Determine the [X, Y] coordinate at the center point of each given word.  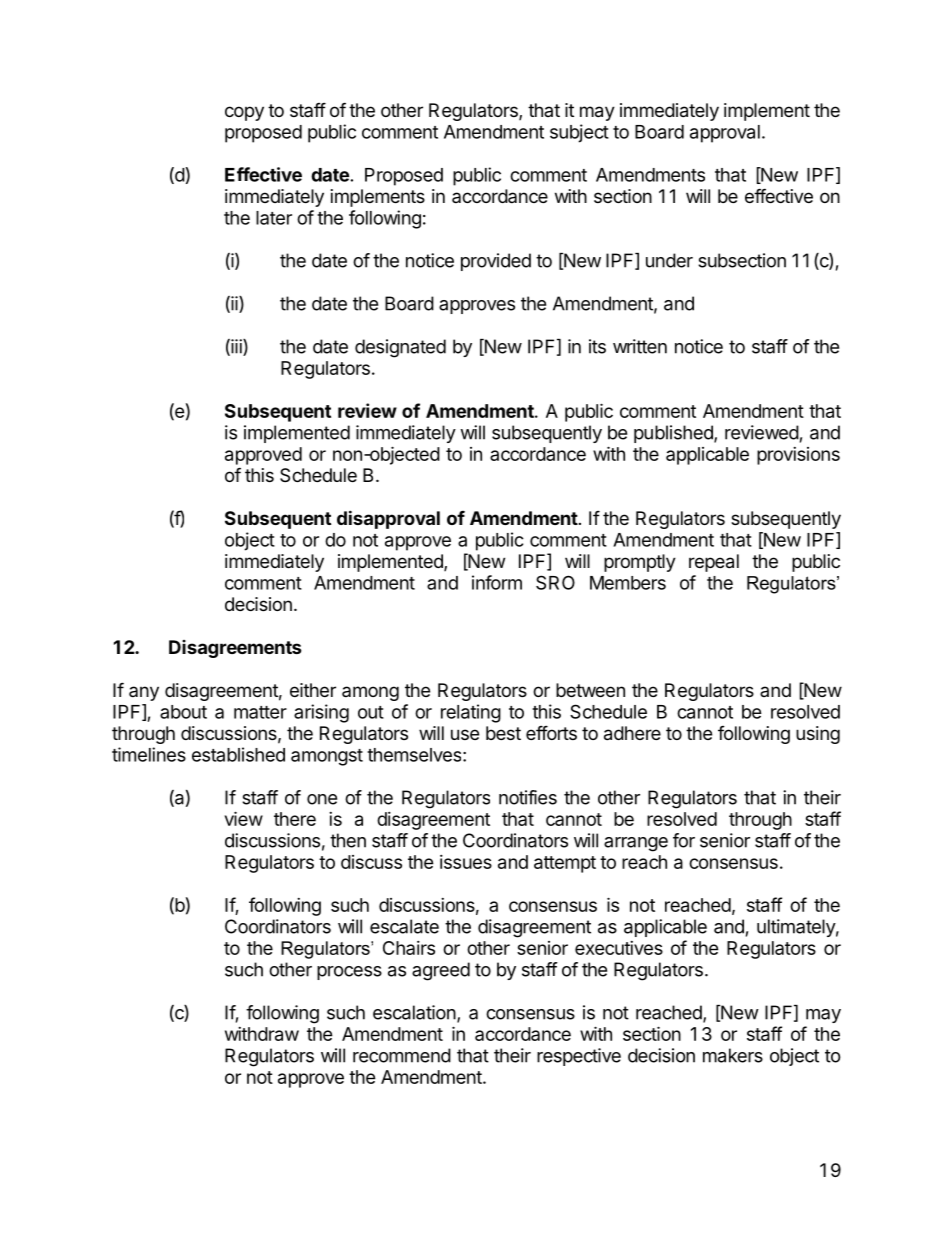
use [465, 734]
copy [244, 113]
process [349, 973]
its [597, 346]
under [669, 260]
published [674, 434]
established [238, 754]
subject [579, 133]
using [818, 735]
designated [400, 348]
